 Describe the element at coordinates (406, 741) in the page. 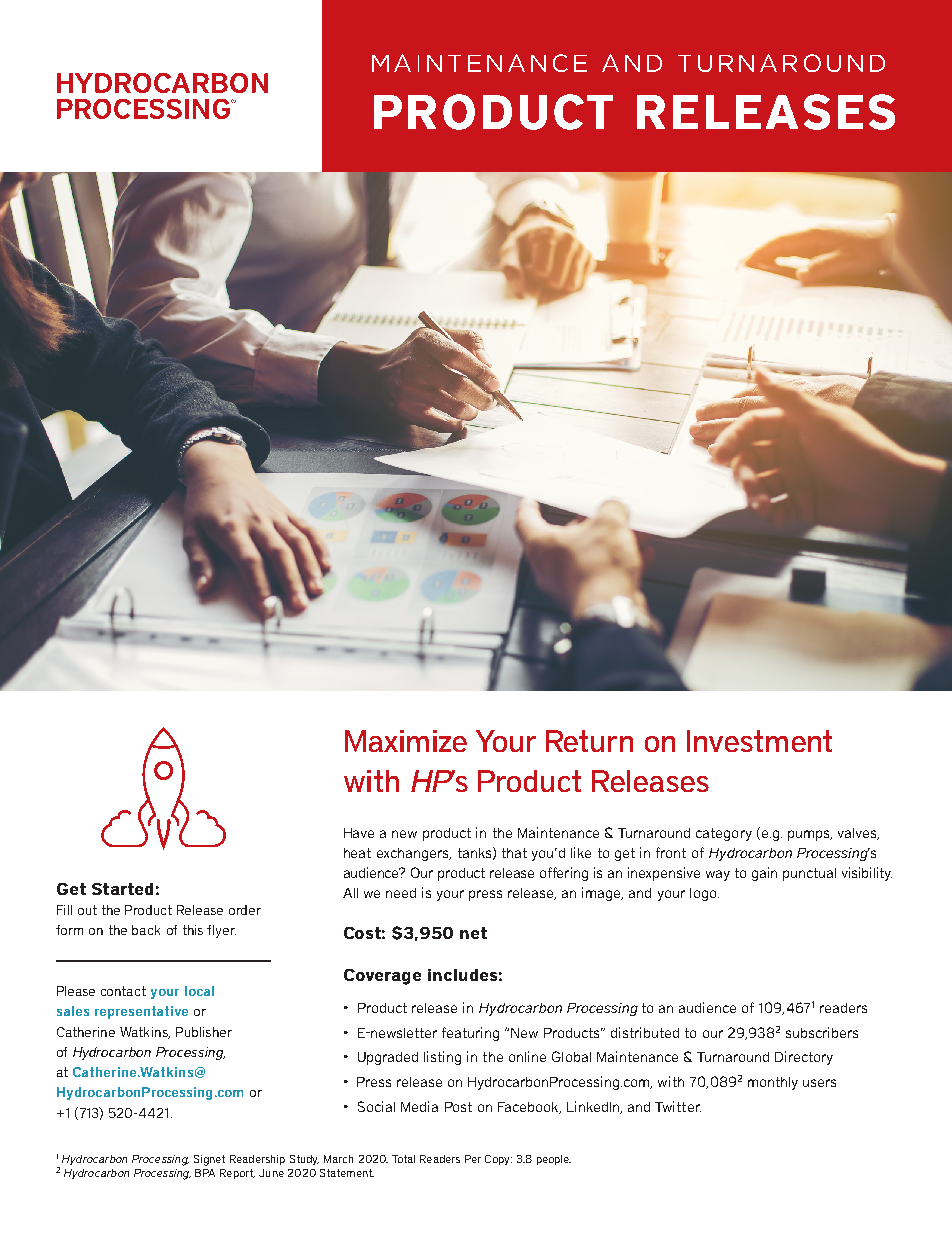

I see `Maximize` at that location.
